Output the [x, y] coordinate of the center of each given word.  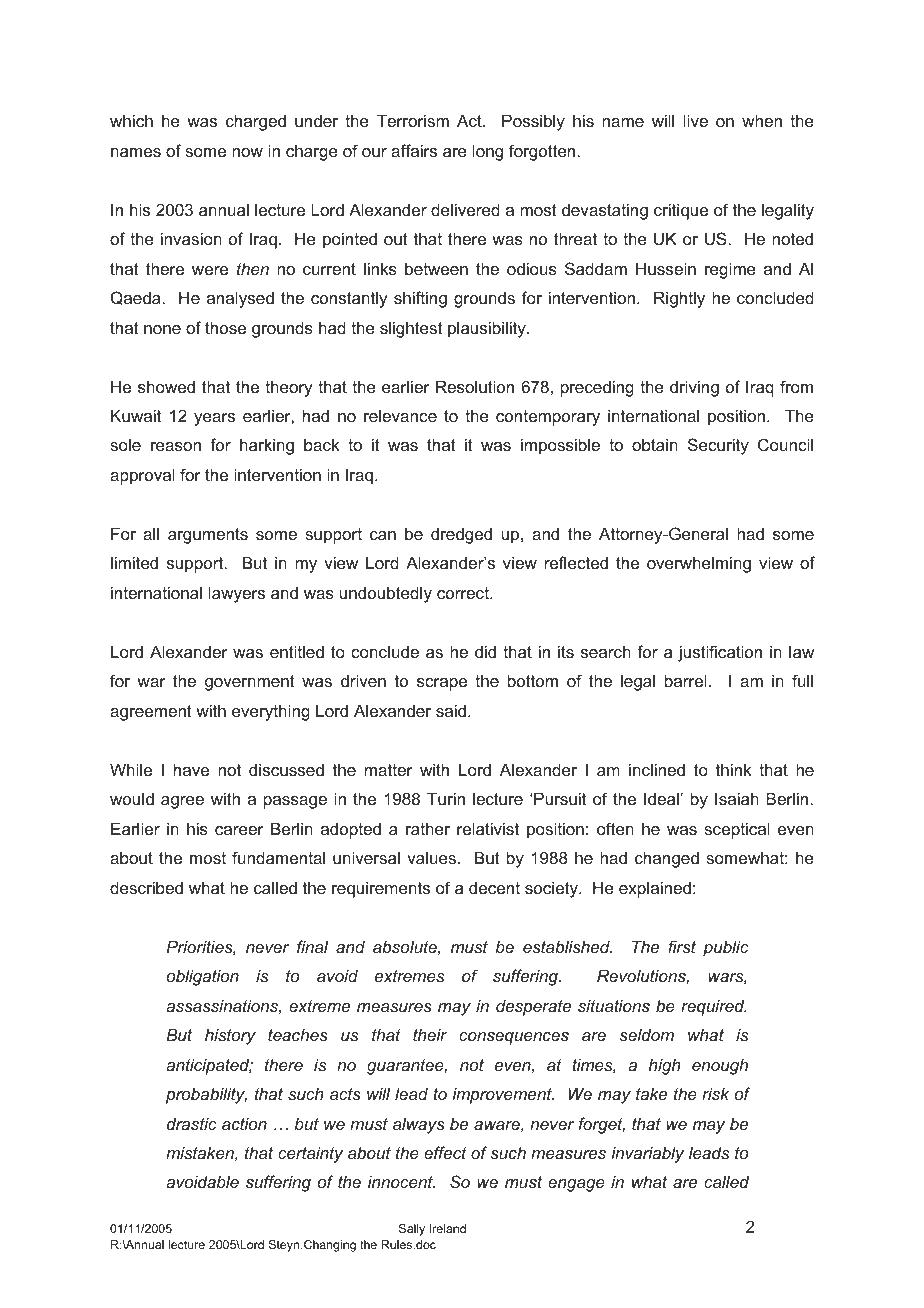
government [250, 683]
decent [494, 887]
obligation [203, 977]
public [726, 948]
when [762, 120]
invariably [648, 1154]
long [488, 152]
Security [718, 446]
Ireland [447, 1228]
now [247, 152]
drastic [192, 1123]
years [214, 419]
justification [720, 653]
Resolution [475, 386]
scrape [442, 684]
